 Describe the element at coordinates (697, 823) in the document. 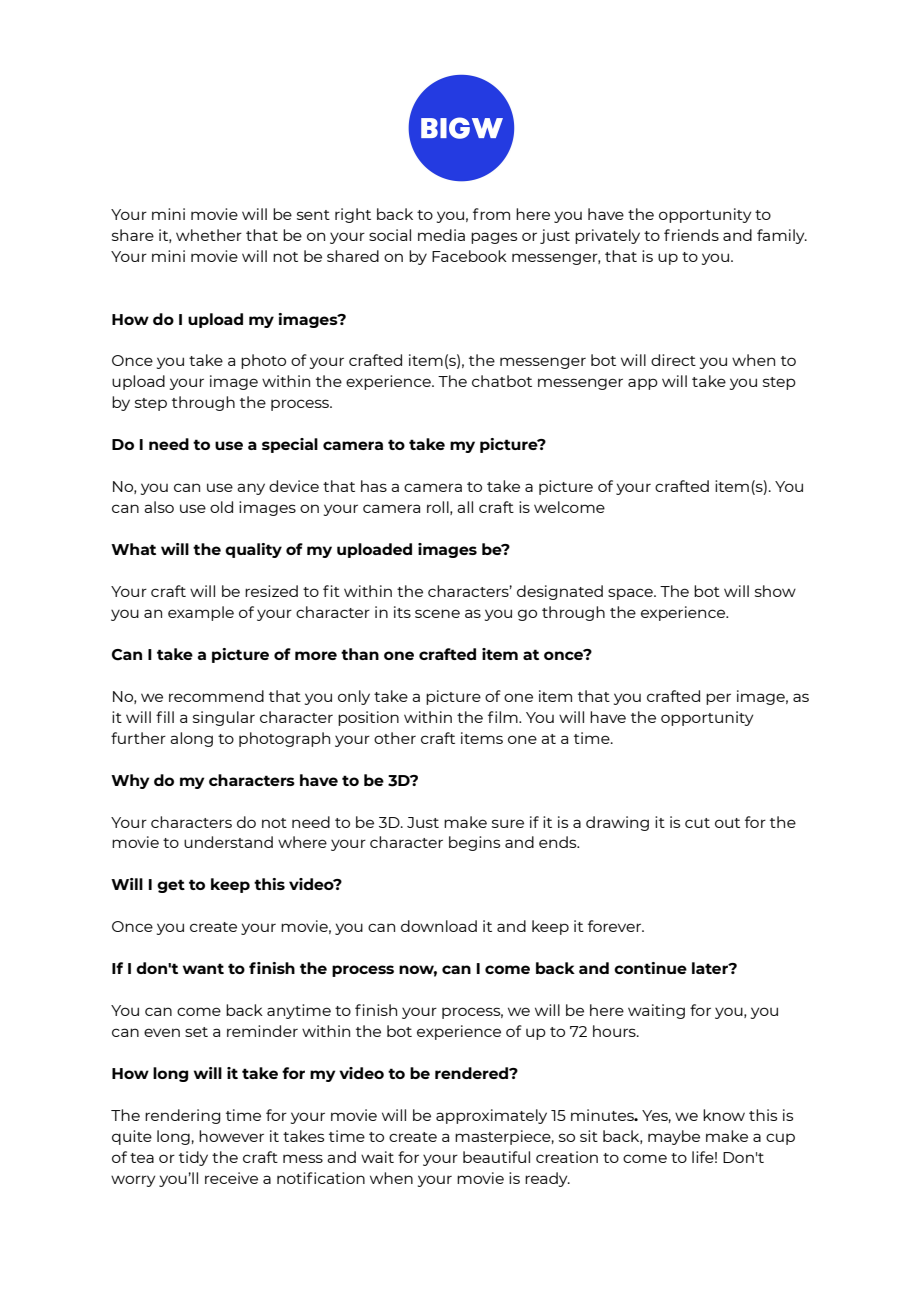

I see `cut` at that location.
